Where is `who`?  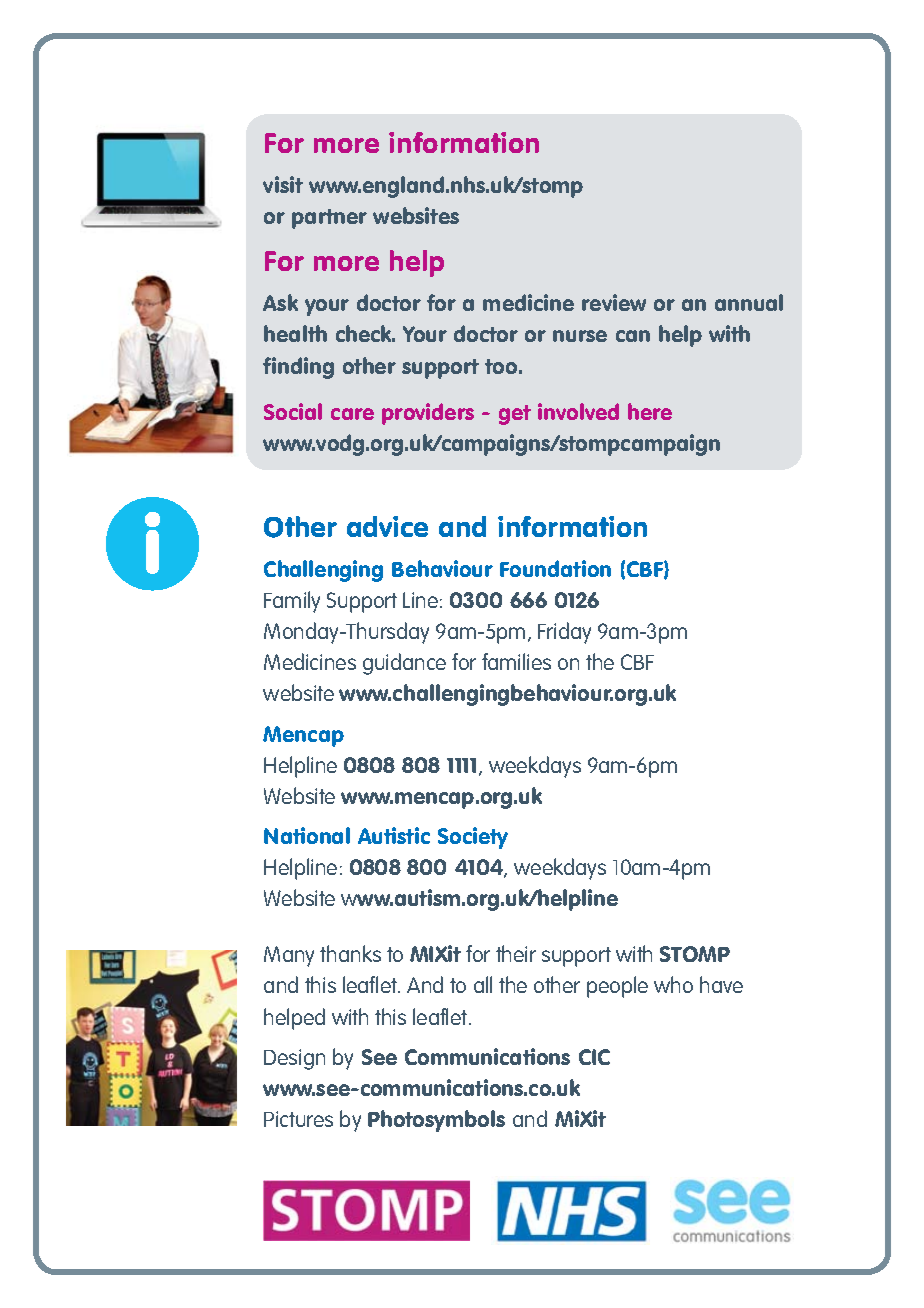
who is located at coordinates (673, 984).
